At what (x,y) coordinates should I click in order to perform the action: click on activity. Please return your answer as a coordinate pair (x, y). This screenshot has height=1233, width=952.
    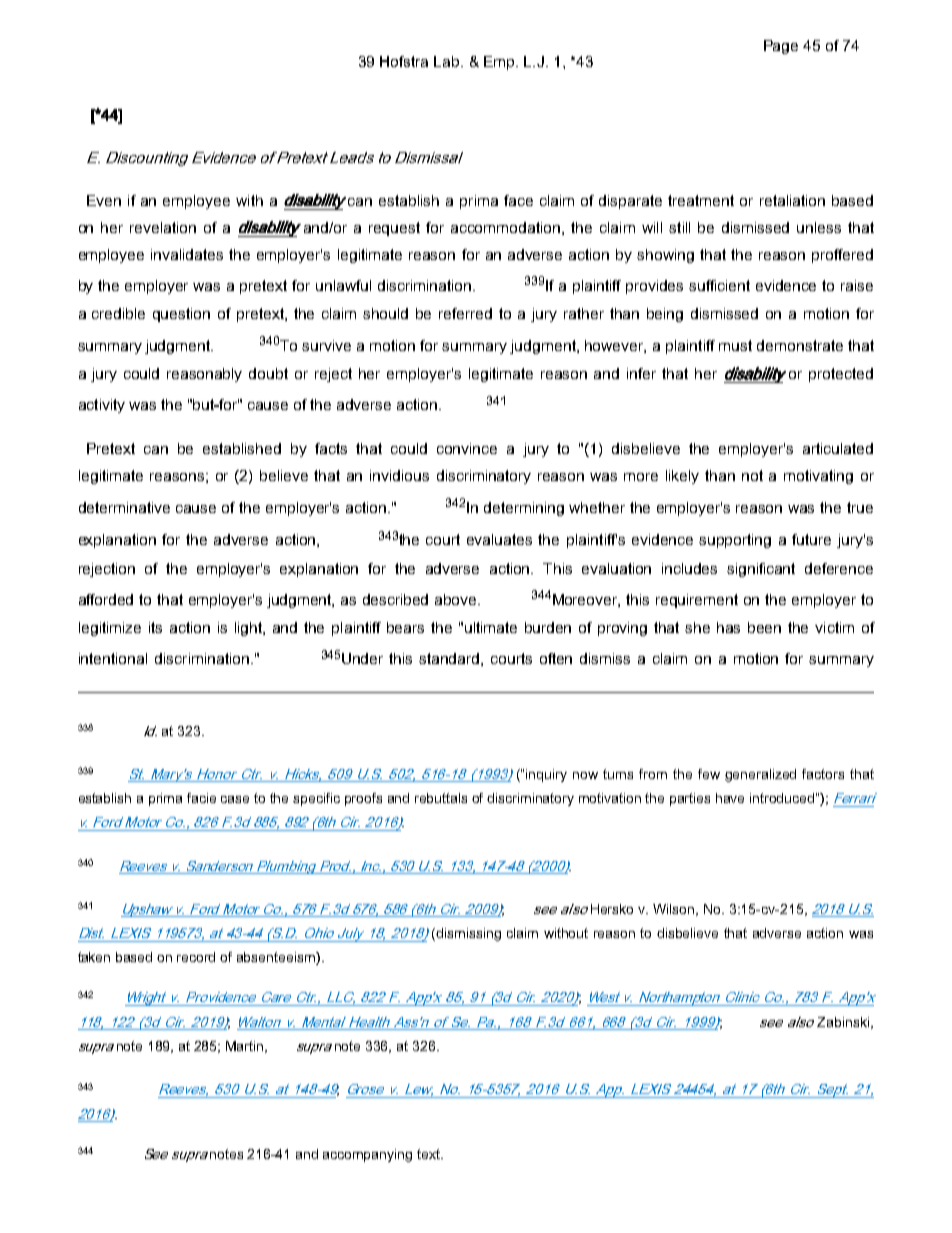
    Looking at the image, I should click on (102, 406).
